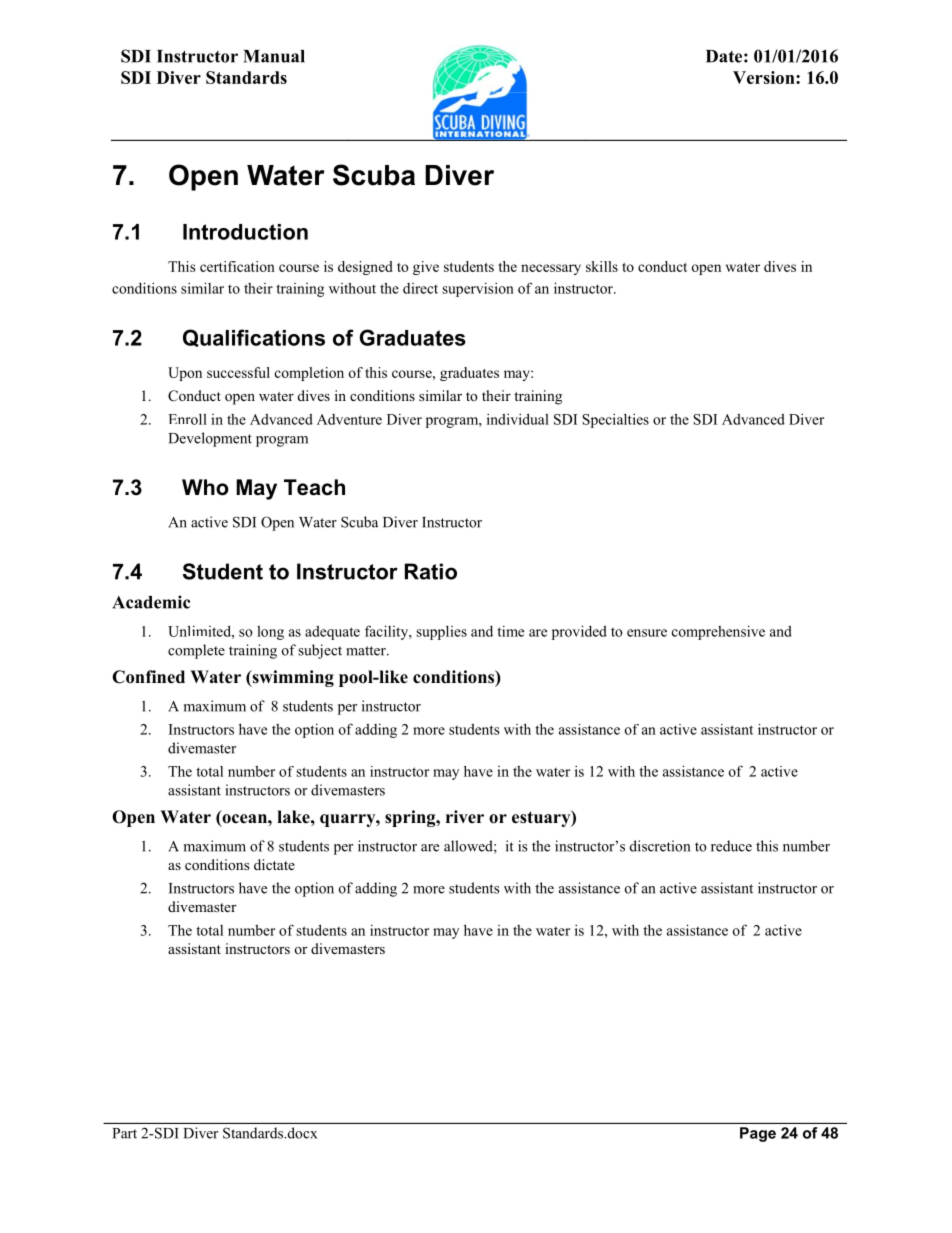 Image resolution: width=952 pixels, height=1233 pixels. What do you see at coordinates (465, 817) in the screenshot?
I see `river` at bounding box center [465, 817].
